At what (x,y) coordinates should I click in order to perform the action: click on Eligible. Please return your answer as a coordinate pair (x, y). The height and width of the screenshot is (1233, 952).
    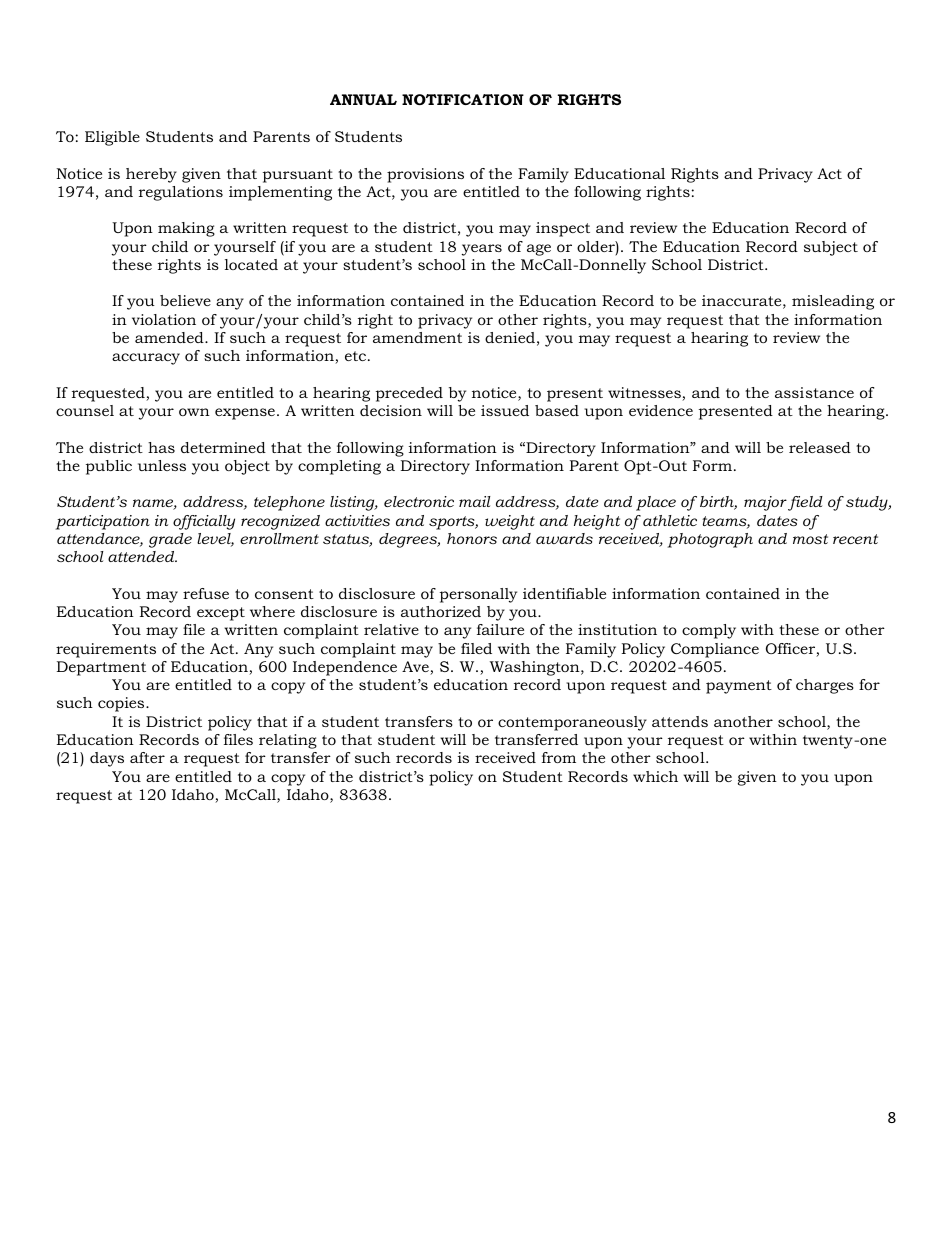
    Looking at the image, I should click on (112, 138).
